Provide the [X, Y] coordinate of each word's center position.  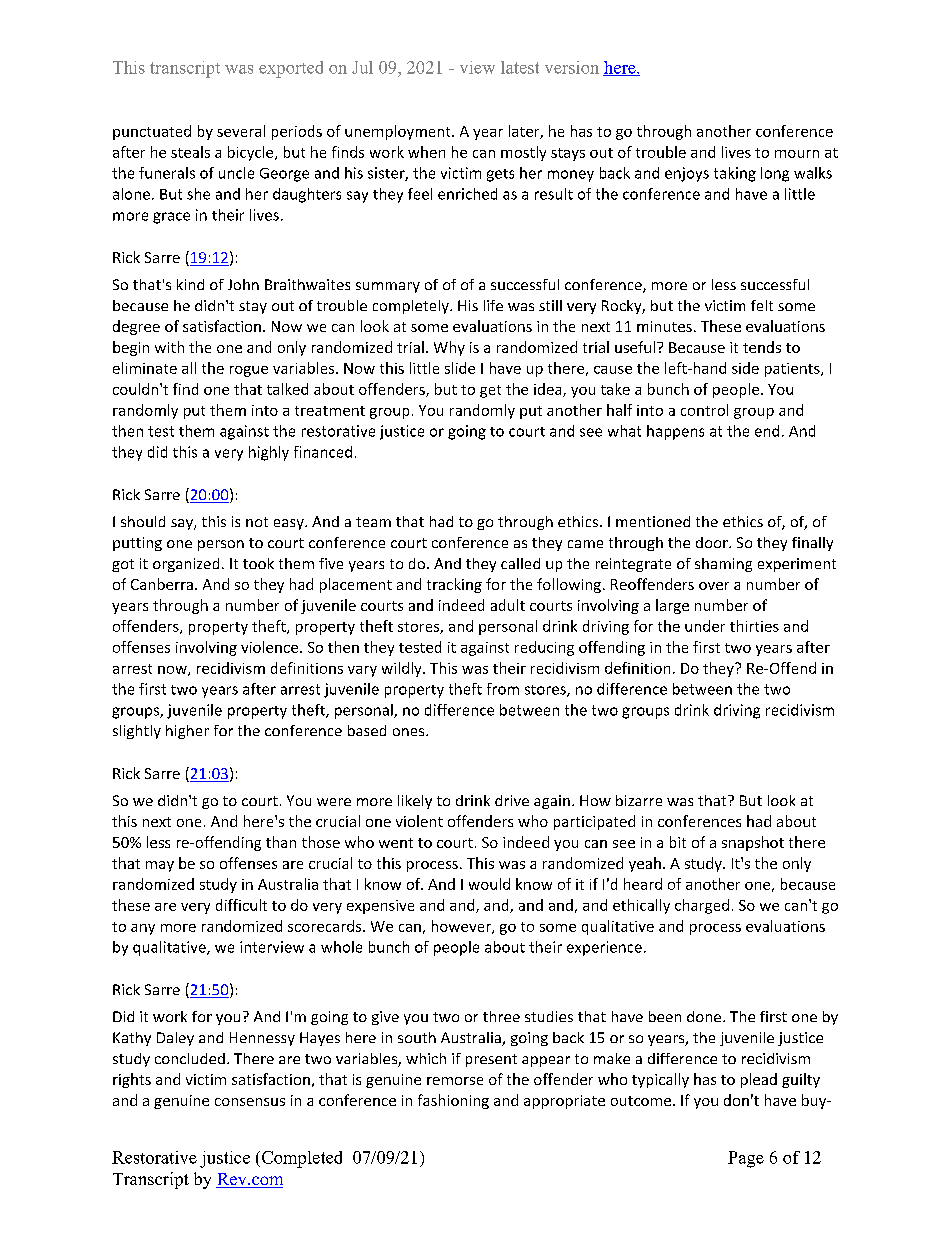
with [169, 347]
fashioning [453, 1101]
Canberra [162, 584]
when [426, 152]
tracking [454, 585]
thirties [754, 626]
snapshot [753, 843]
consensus [250, 1102]
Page [746, 1159]
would [489, 884]
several [241, 131]
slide [460, 368]
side [745, 368]
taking [735, 174]
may [160, 866]
